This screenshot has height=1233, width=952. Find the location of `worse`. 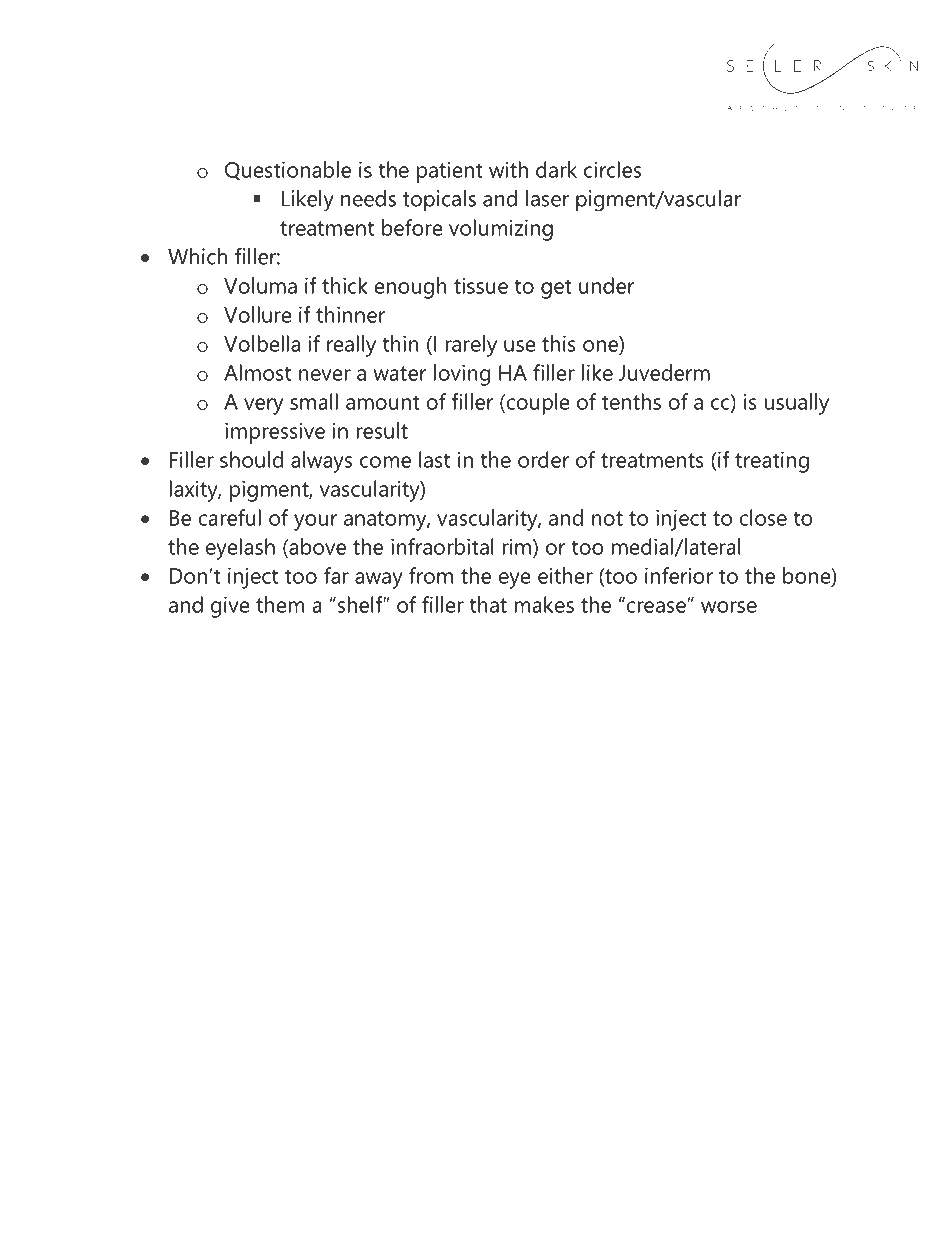

worse is located at coordinates (729, 607).
